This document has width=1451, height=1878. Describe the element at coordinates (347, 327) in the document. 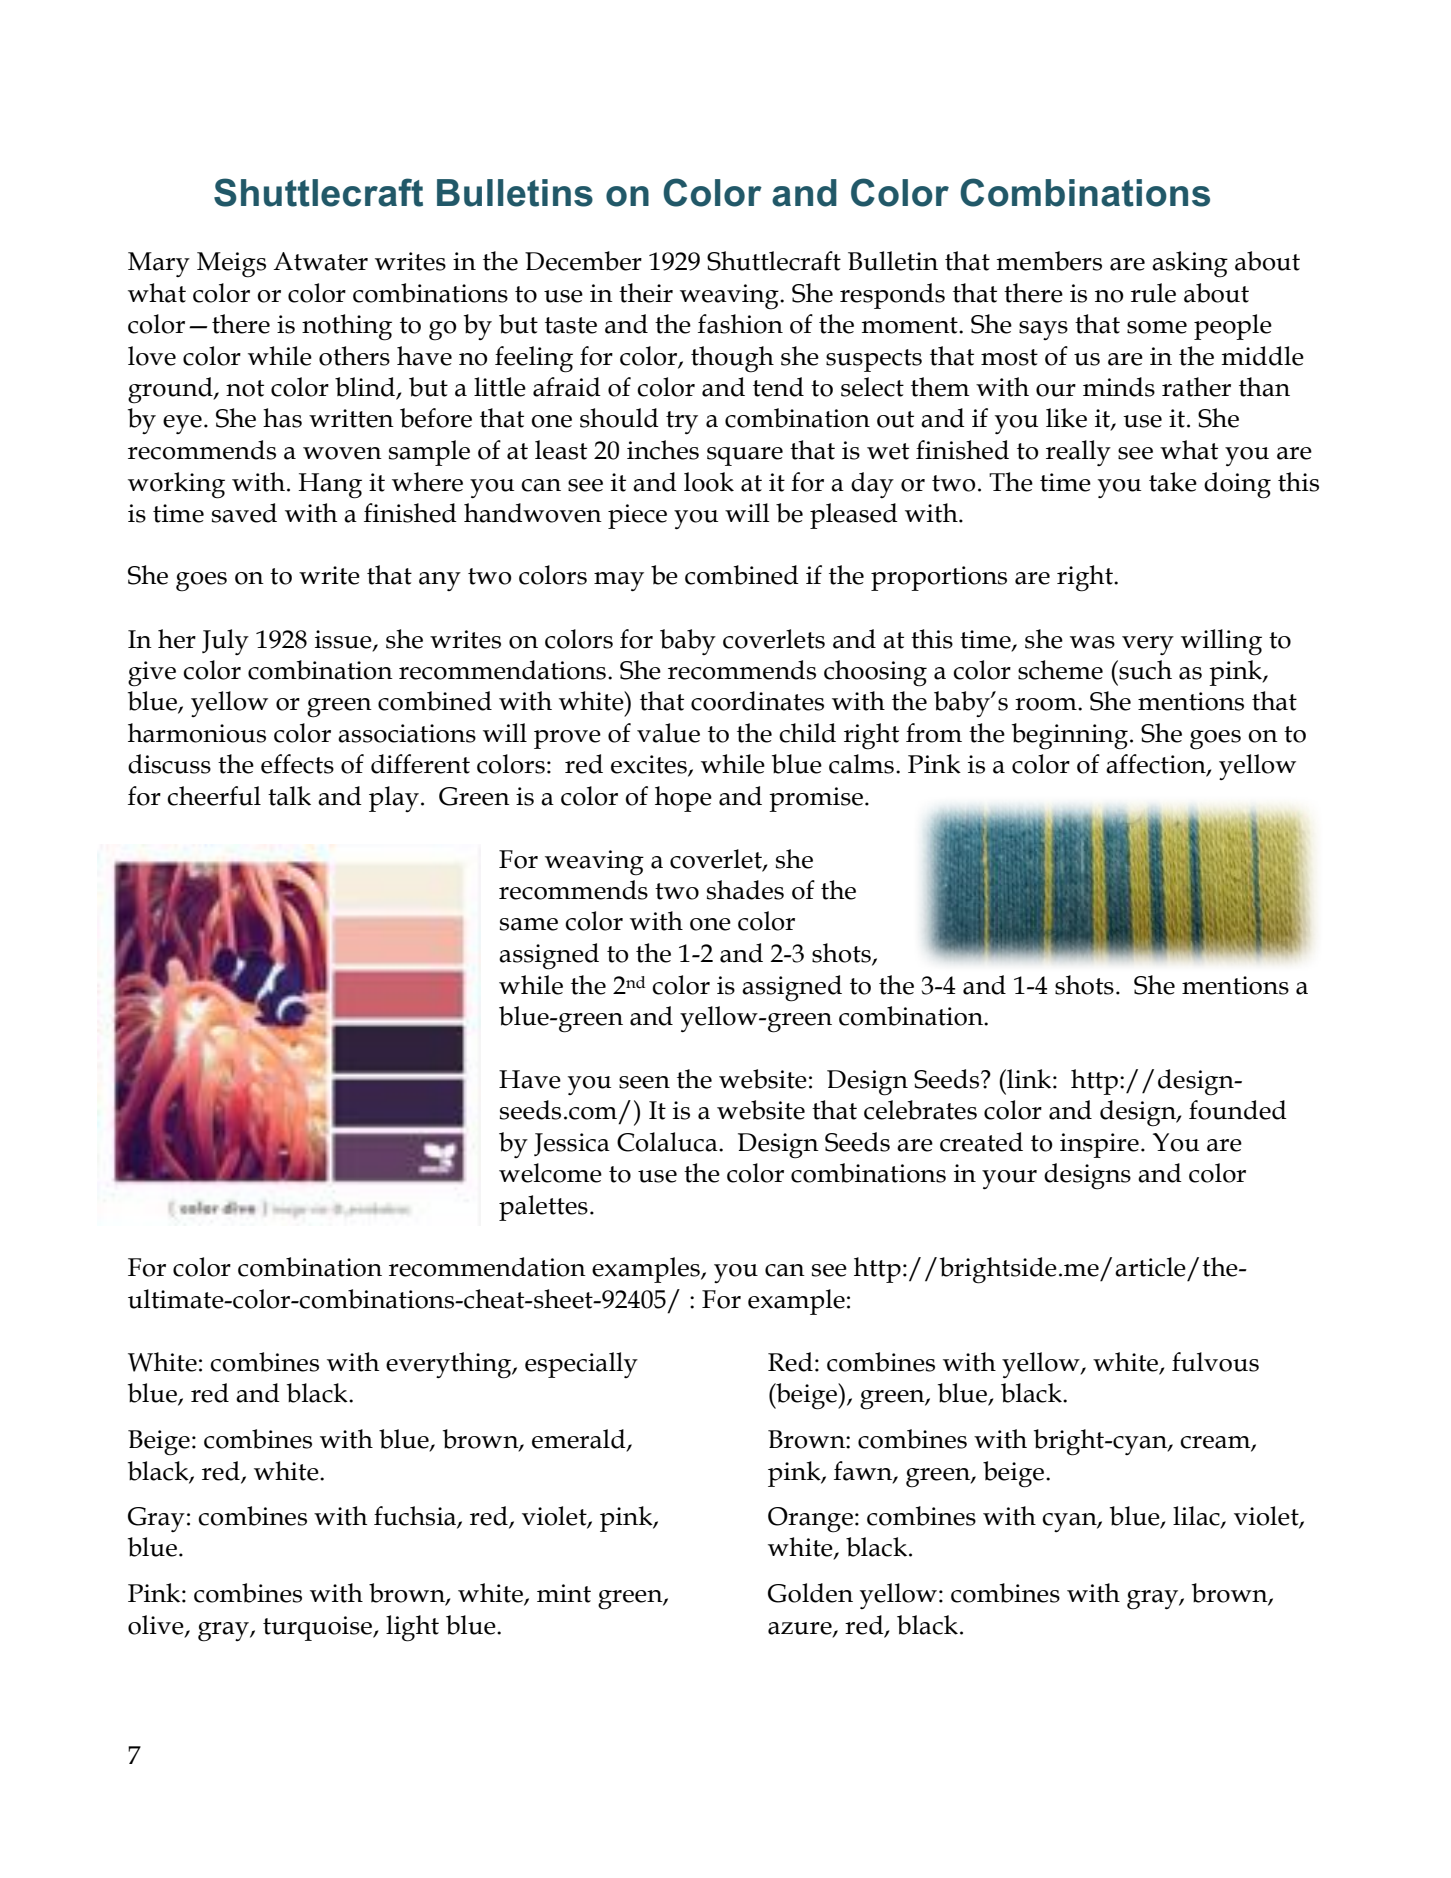

I see `nothing` at that location.
